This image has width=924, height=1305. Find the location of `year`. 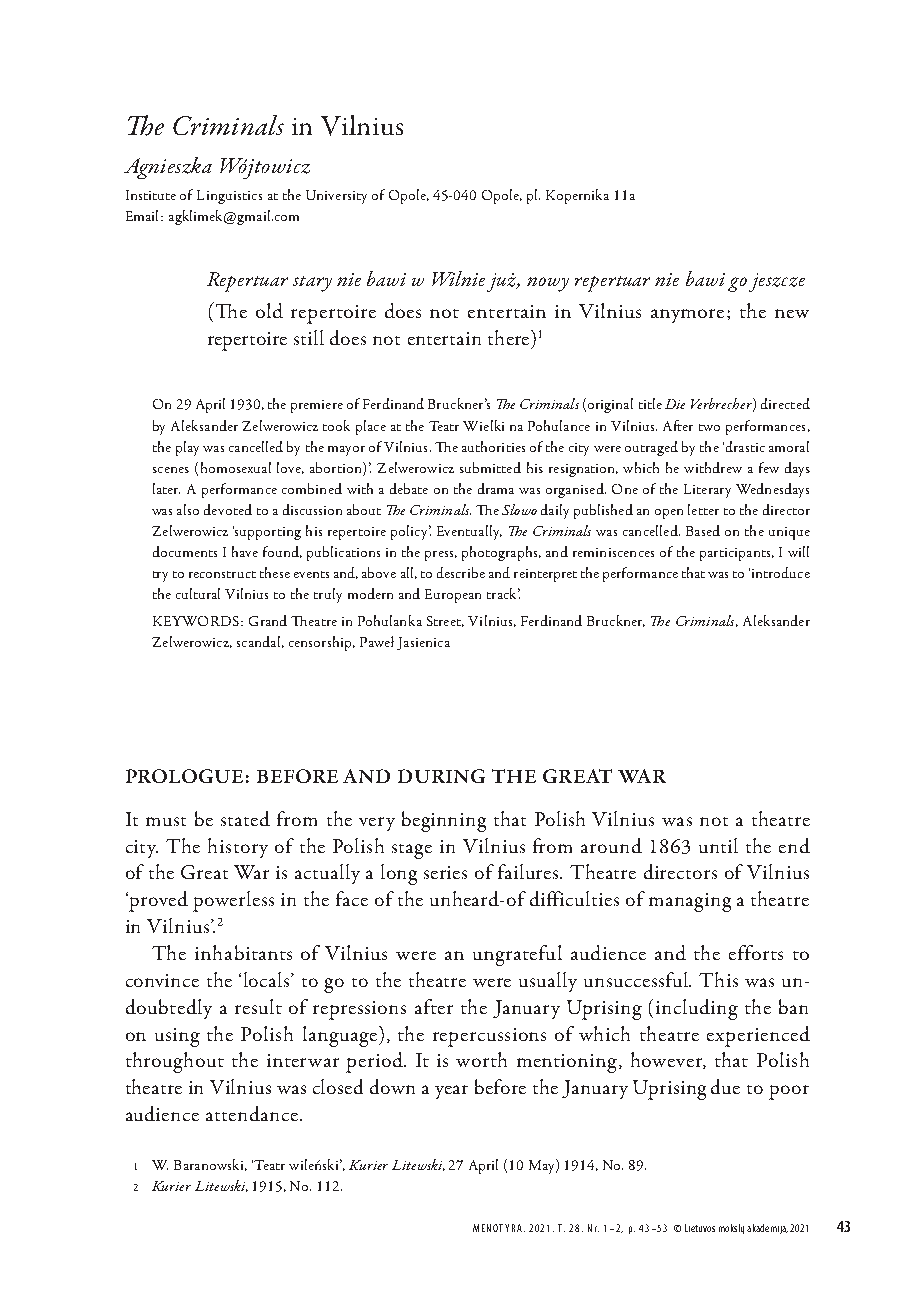

year is located at coordinates (451, 1092).
